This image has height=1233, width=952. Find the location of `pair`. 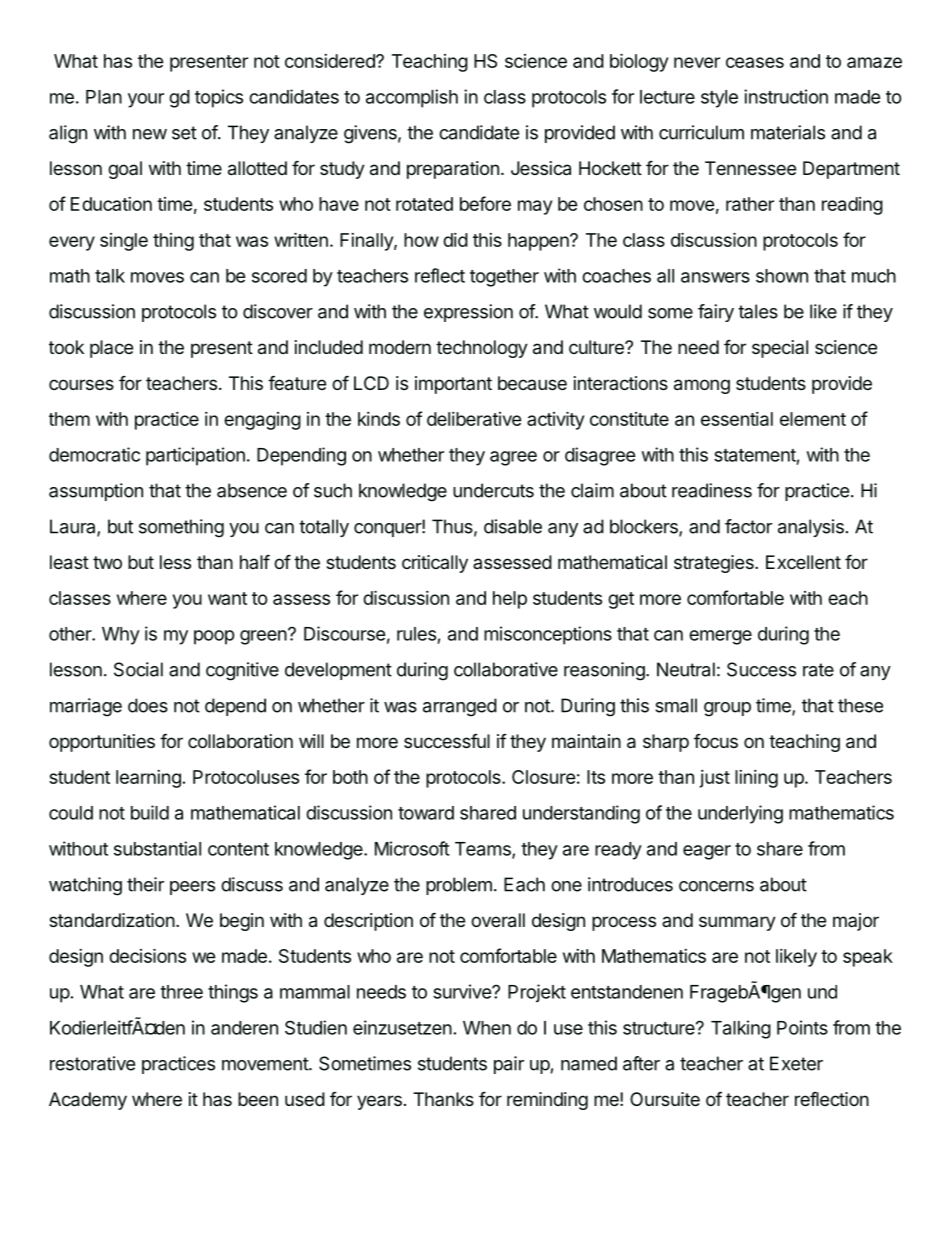

pair is located at coordinates (509, 1065).
